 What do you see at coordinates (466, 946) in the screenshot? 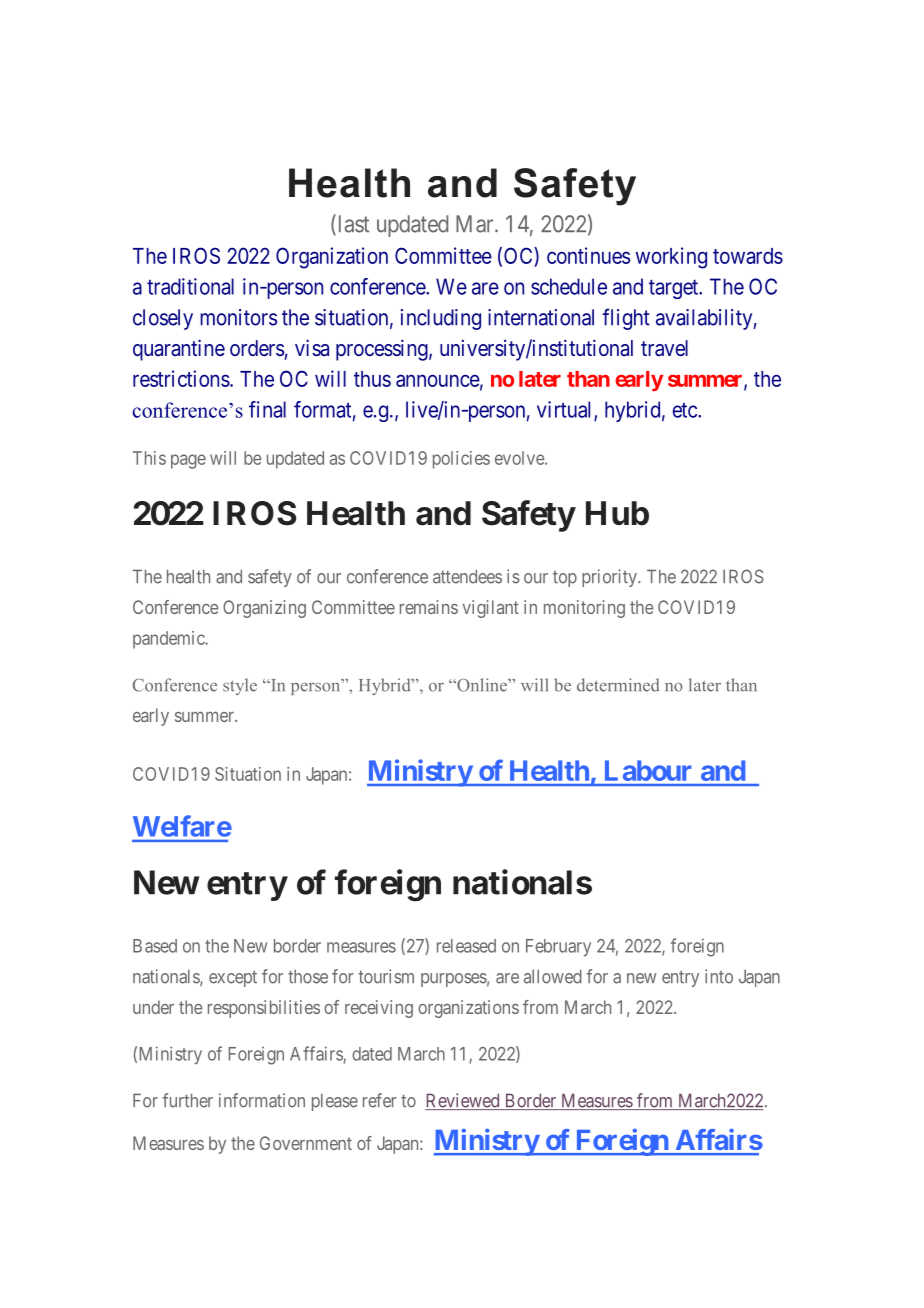
I see `released` at bounding box center [466, 946].
